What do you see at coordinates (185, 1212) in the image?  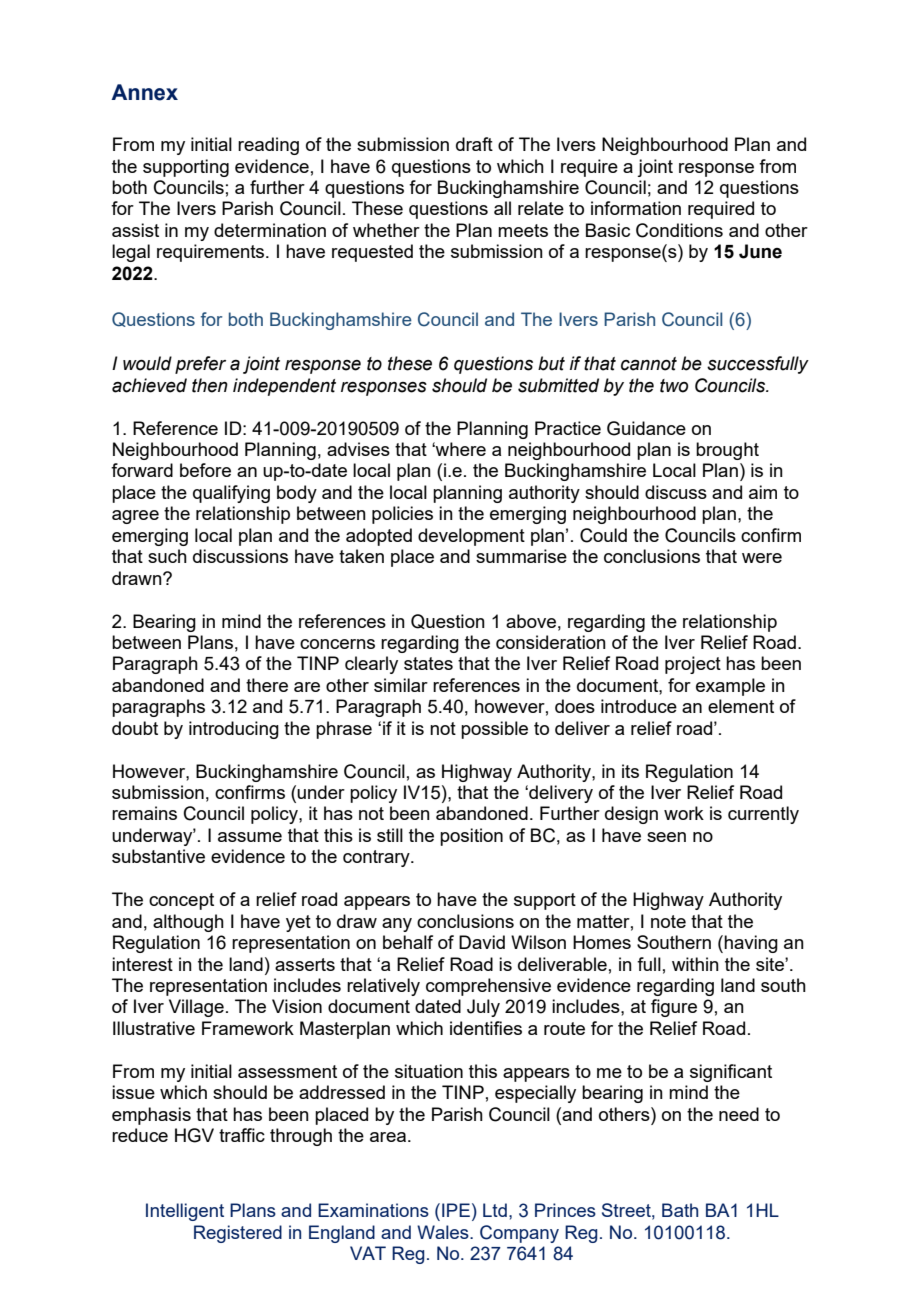 I see `Intelligent` at bounding box center [185, 1212].
